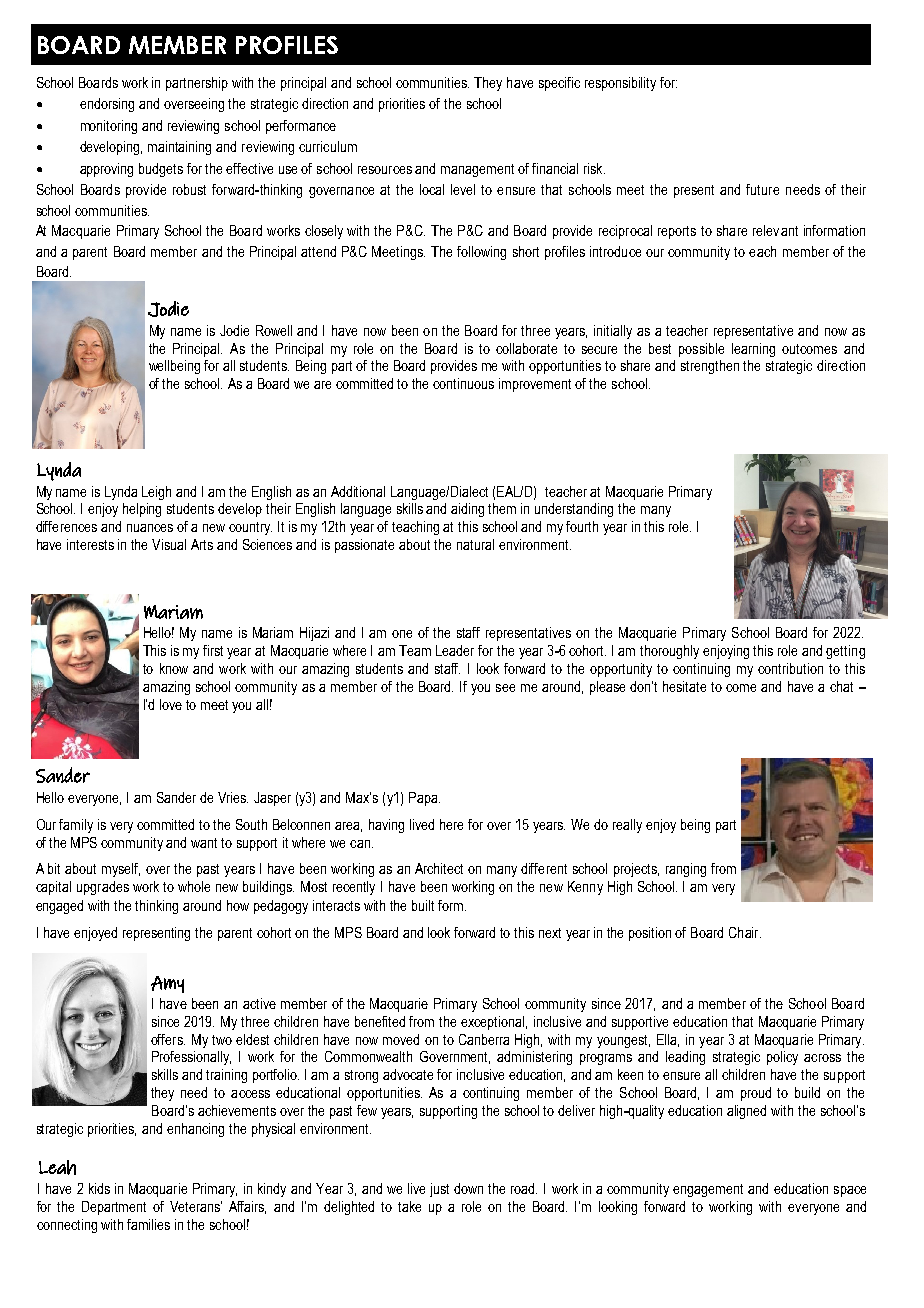 The width and height of the page is (924, 1308). I want to click on management, so click(477, 170).
